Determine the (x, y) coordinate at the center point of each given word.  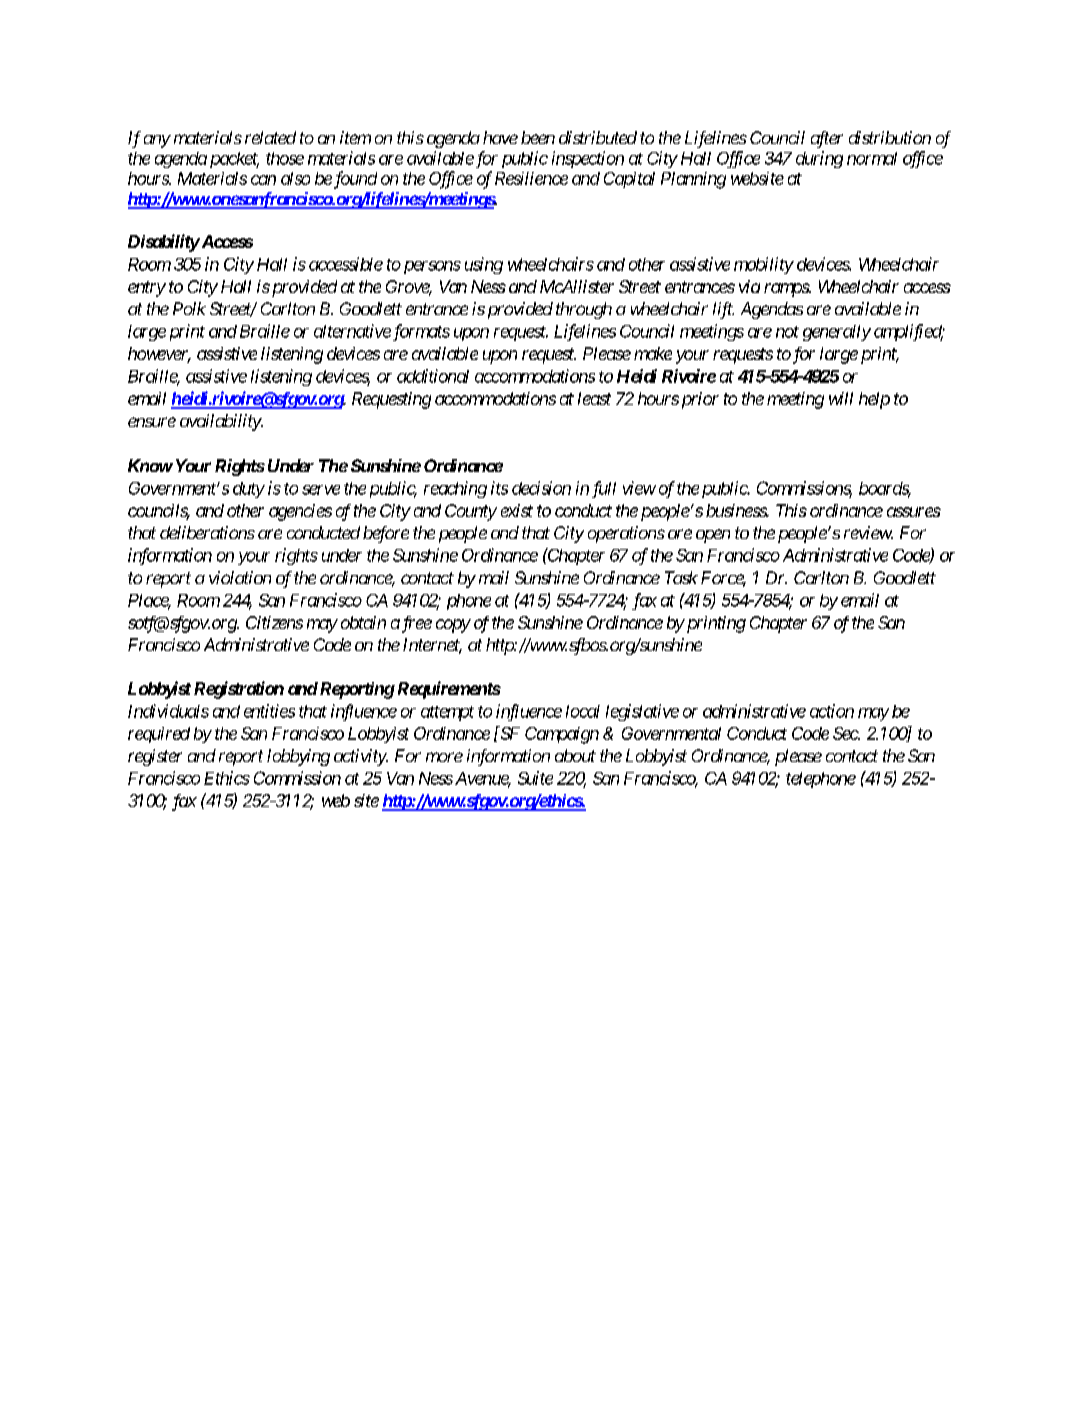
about (575, 755)
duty (249, 490)
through (584, 310)
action (832, 711)
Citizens (274, 622)
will (841, 398)
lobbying (298, 757)
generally (837, 333)
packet (234, 160)
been (538, 137)
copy (453, 626)
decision (541, 488)
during (819, 159)
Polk (189, 308)
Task (681, 577)
